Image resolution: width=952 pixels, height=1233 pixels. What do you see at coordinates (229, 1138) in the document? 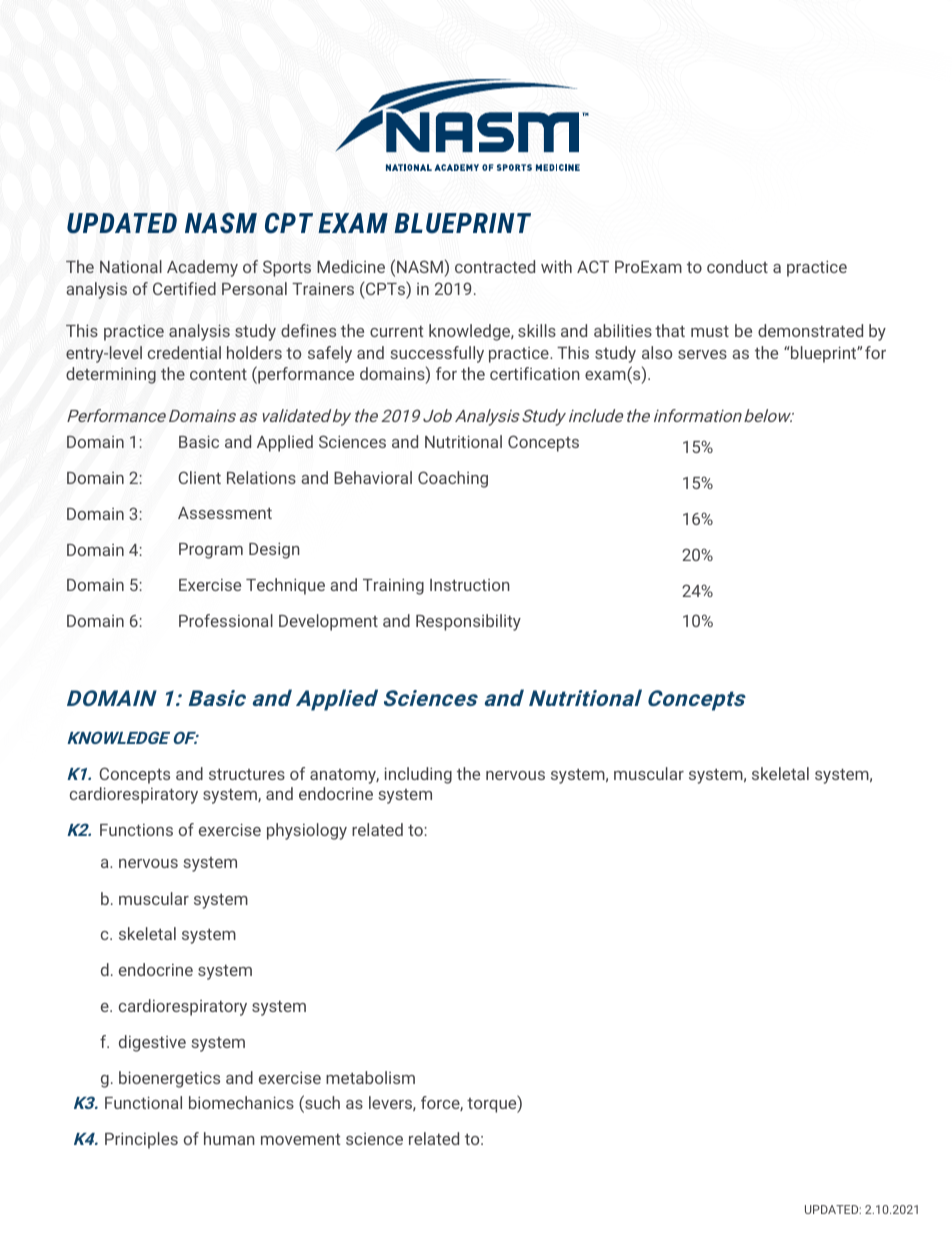
I see `human` at bounding box center [229, 1138].
